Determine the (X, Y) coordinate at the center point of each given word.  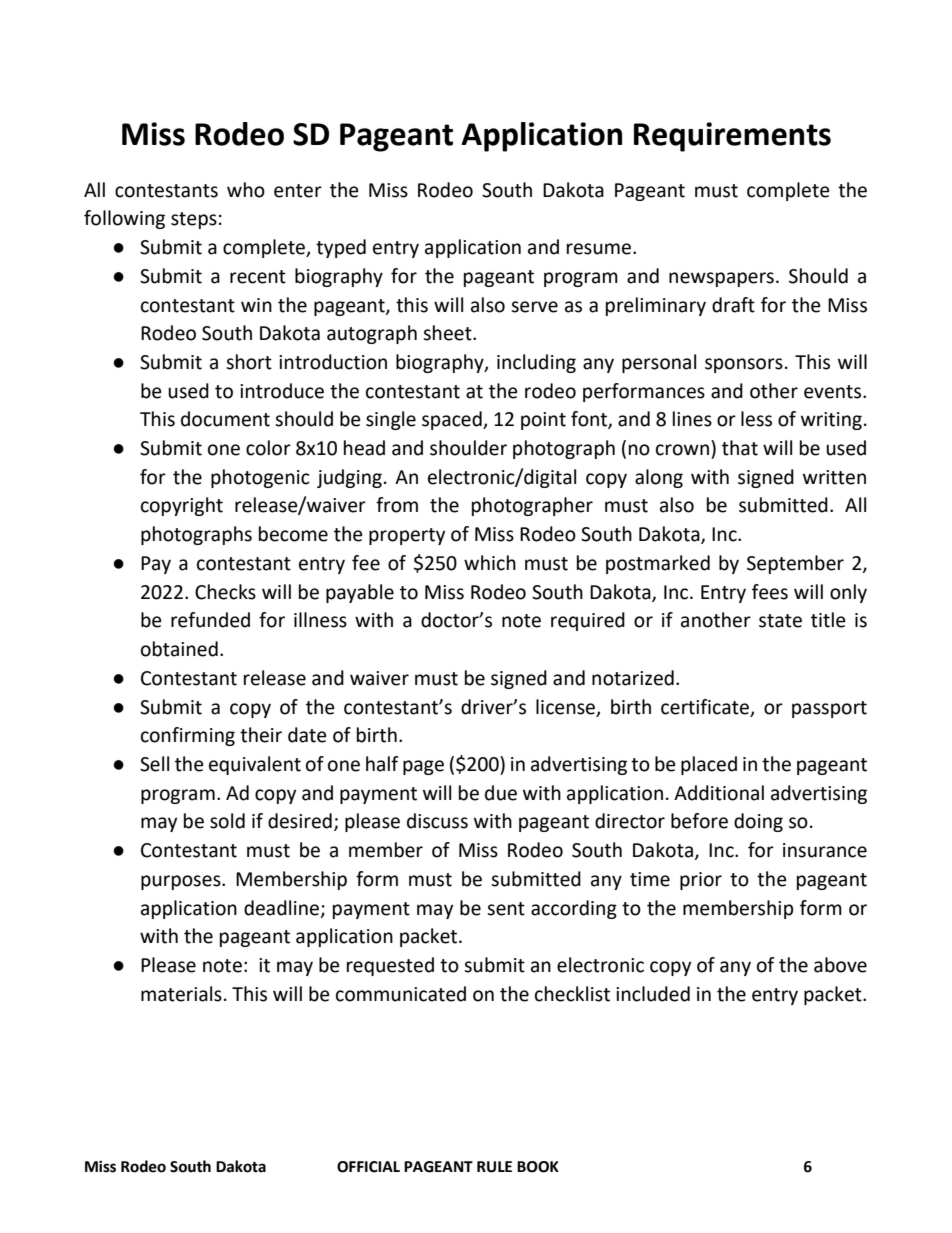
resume (600, 249)
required (588, 621)
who (246, 190)
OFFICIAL (368, 1167)
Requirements (732, 137)
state (780, 621)
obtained (179, 649)
